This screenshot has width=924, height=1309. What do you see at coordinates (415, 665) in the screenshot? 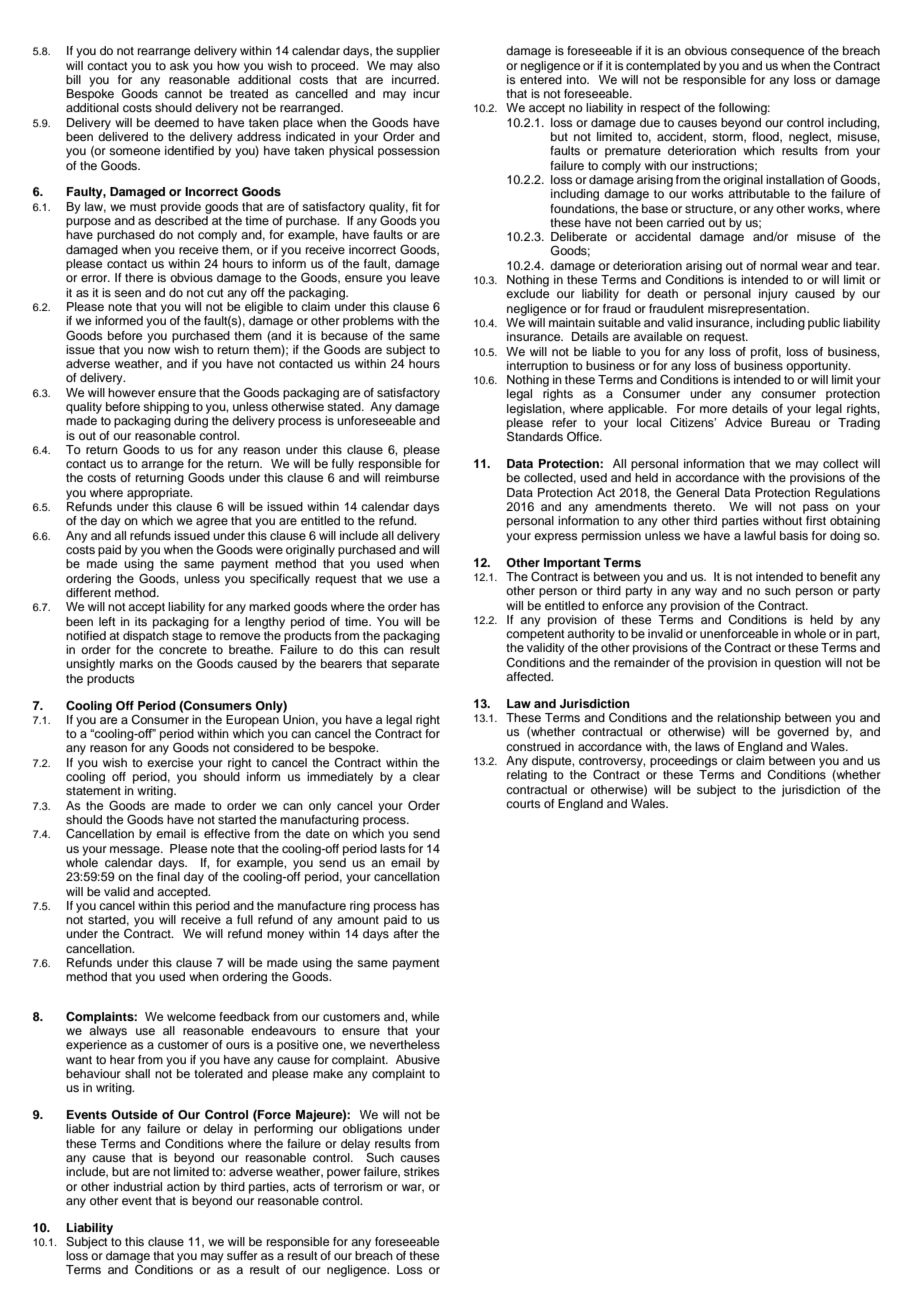
I see `separate` at bounding box center [415, 665].
